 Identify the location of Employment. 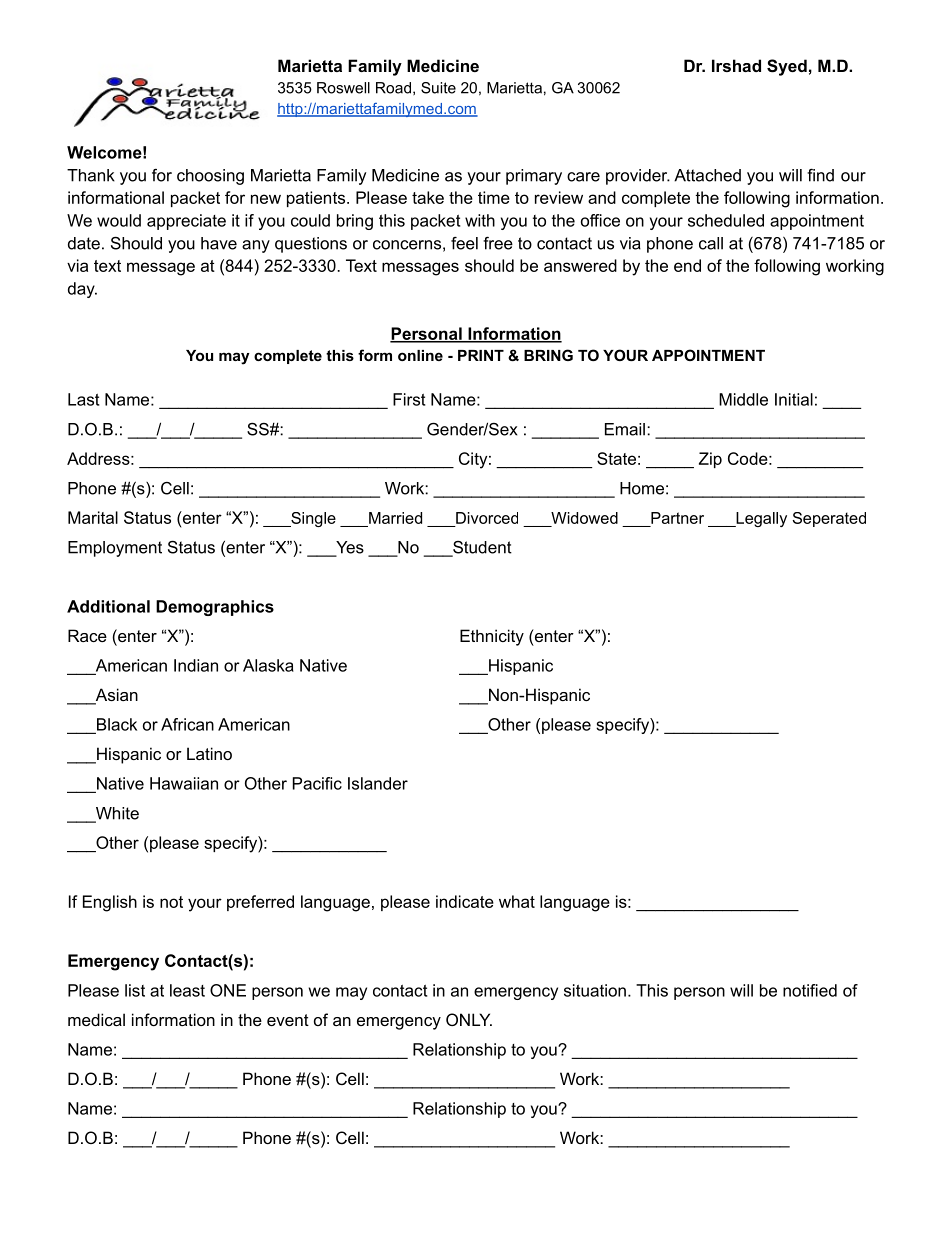
(115, 549).
